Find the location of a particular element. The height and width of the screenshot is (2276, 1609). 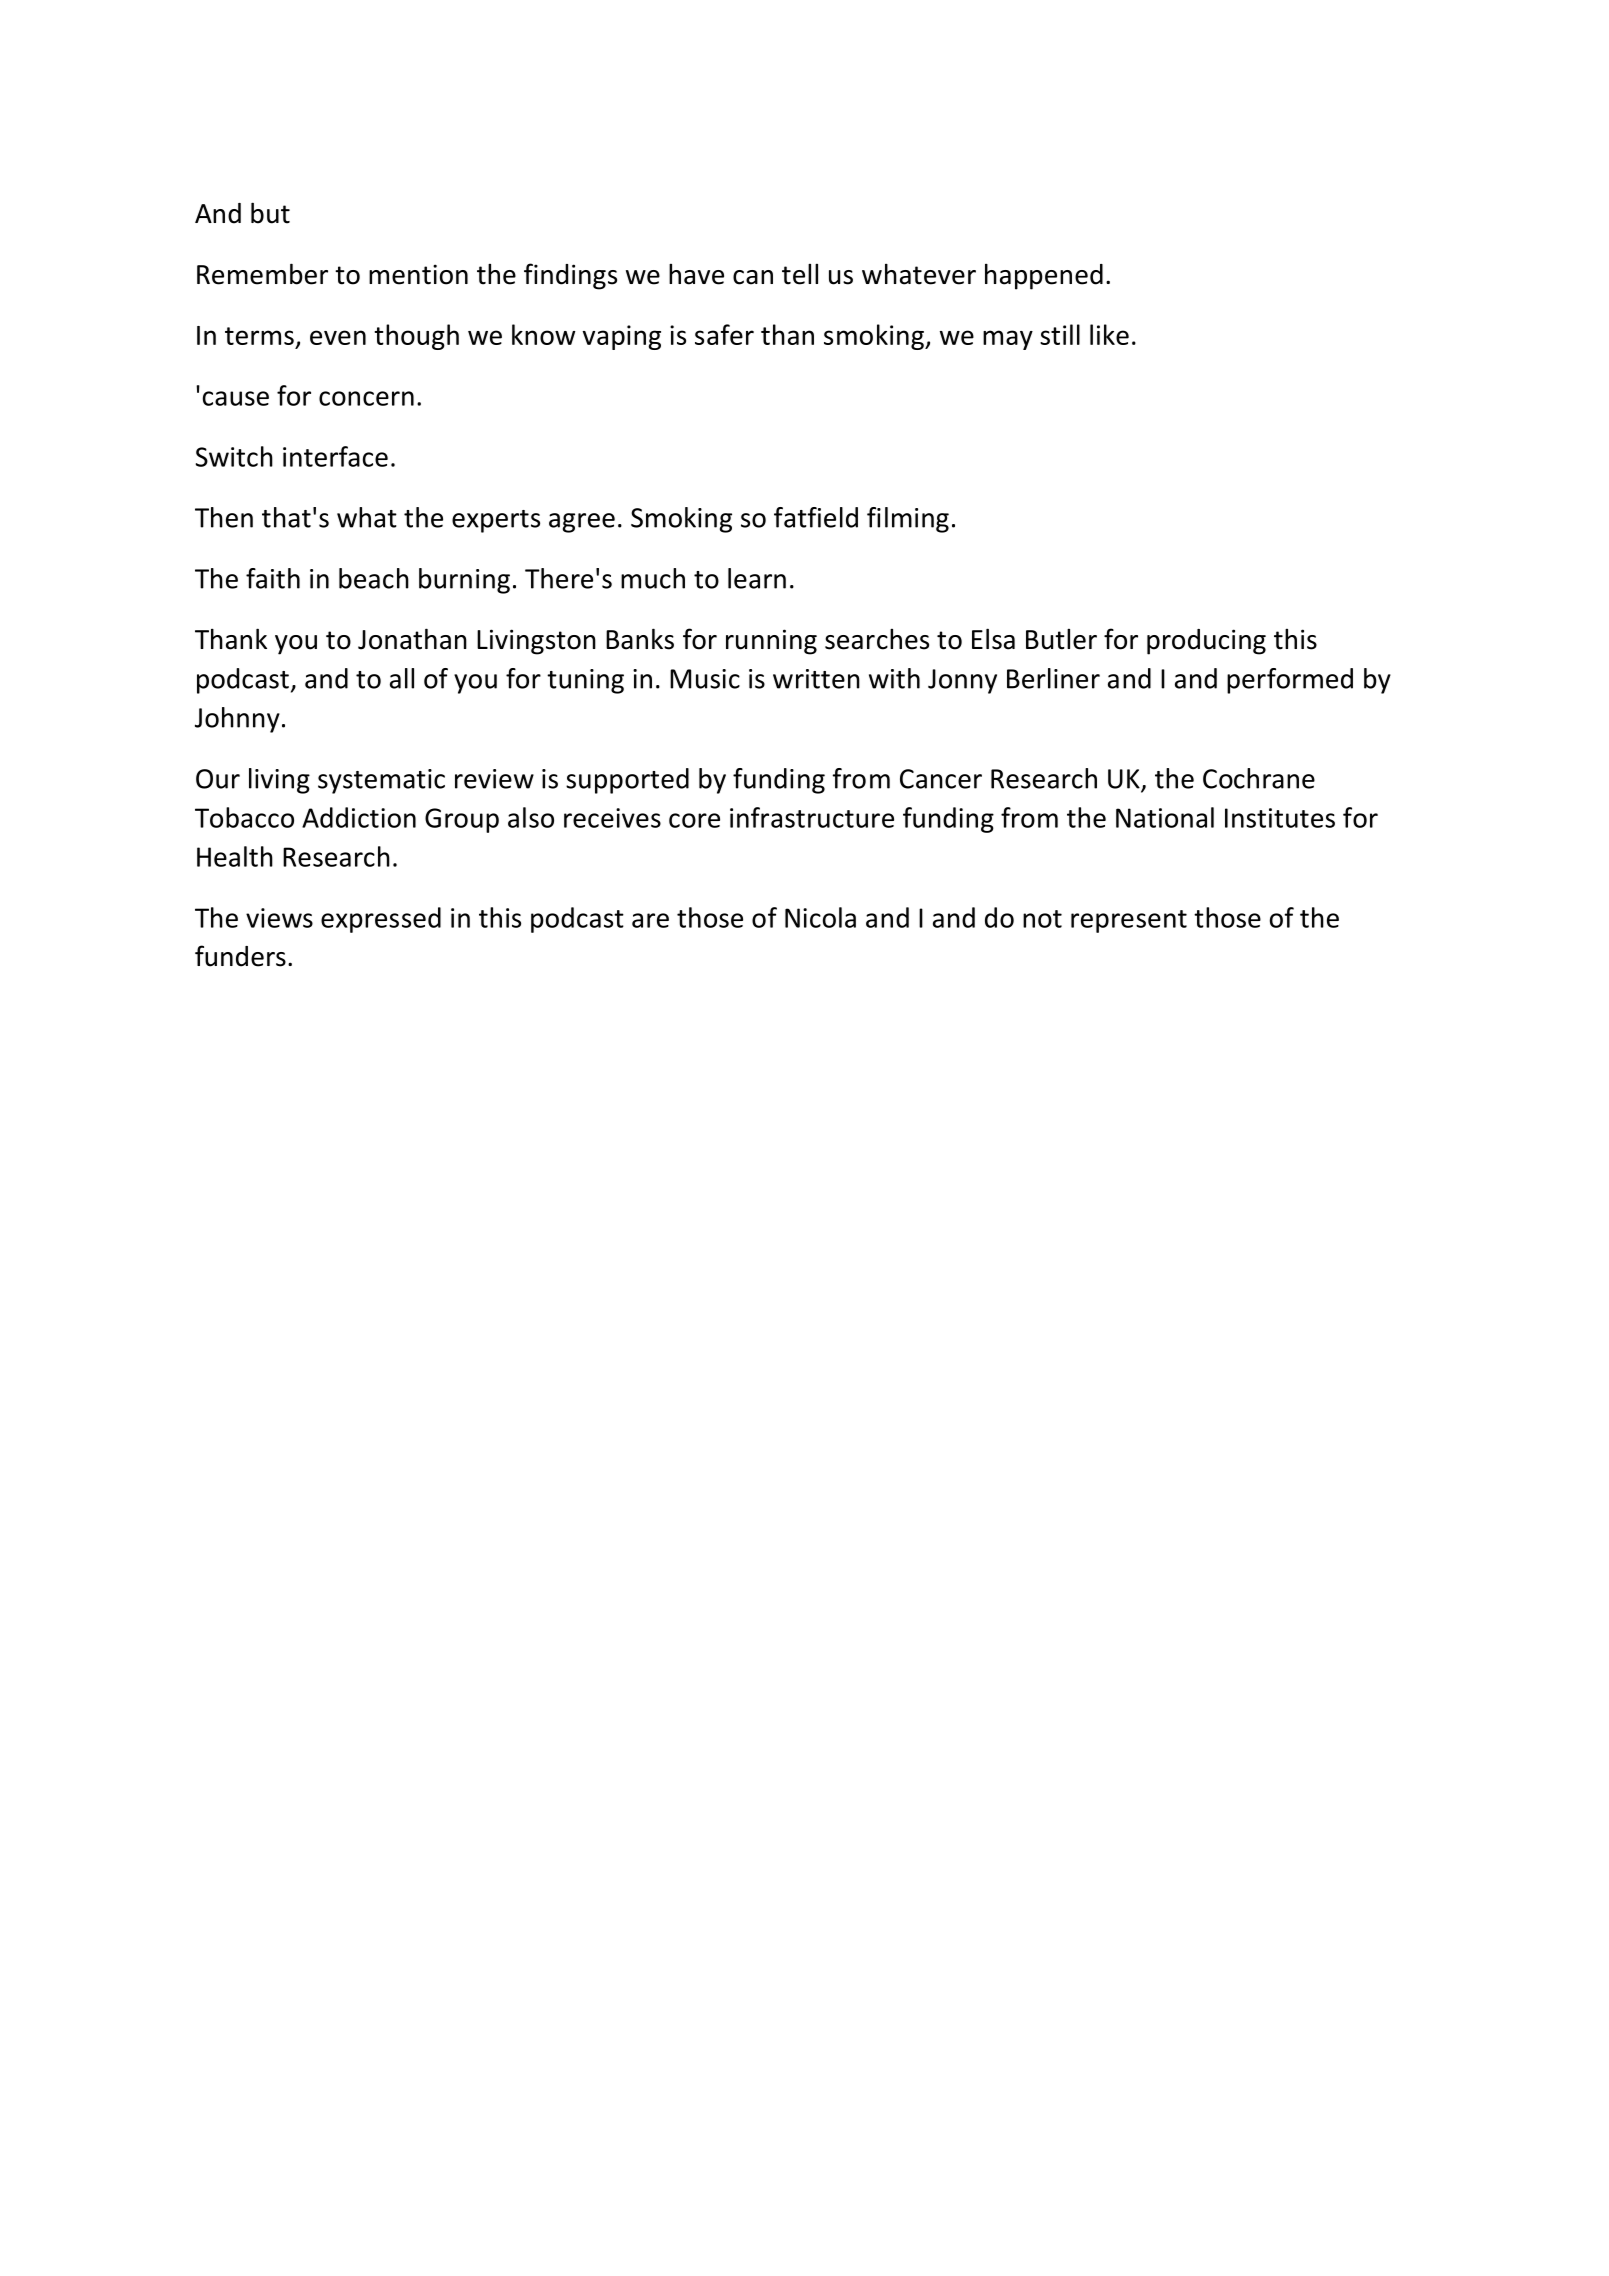

represent is located at coordinates (1129, 921).
